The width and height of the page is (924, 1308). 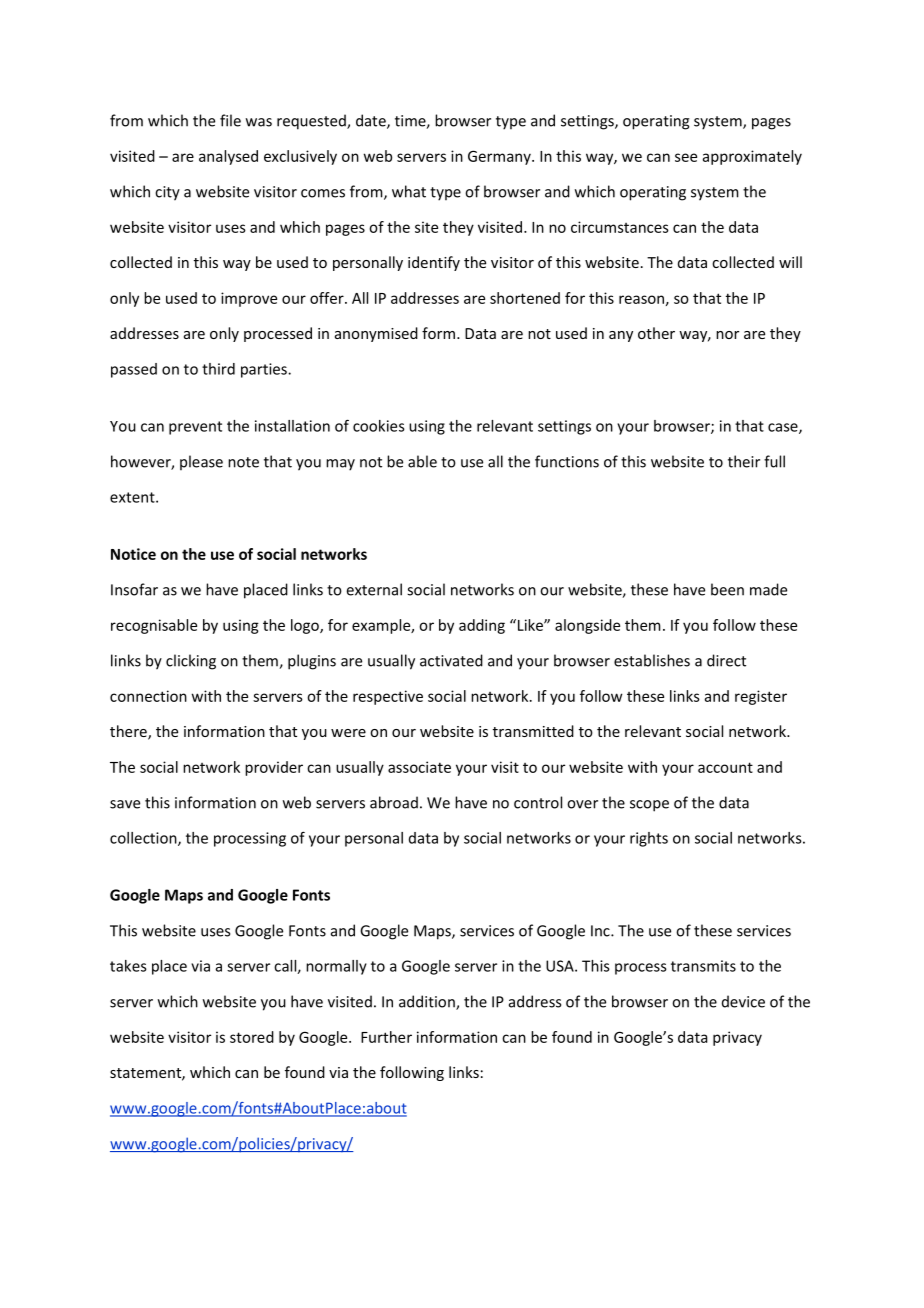 What do you see at coordinates (500, 157) in the page?
I see `Germany` at bounding box center [500, 157].
